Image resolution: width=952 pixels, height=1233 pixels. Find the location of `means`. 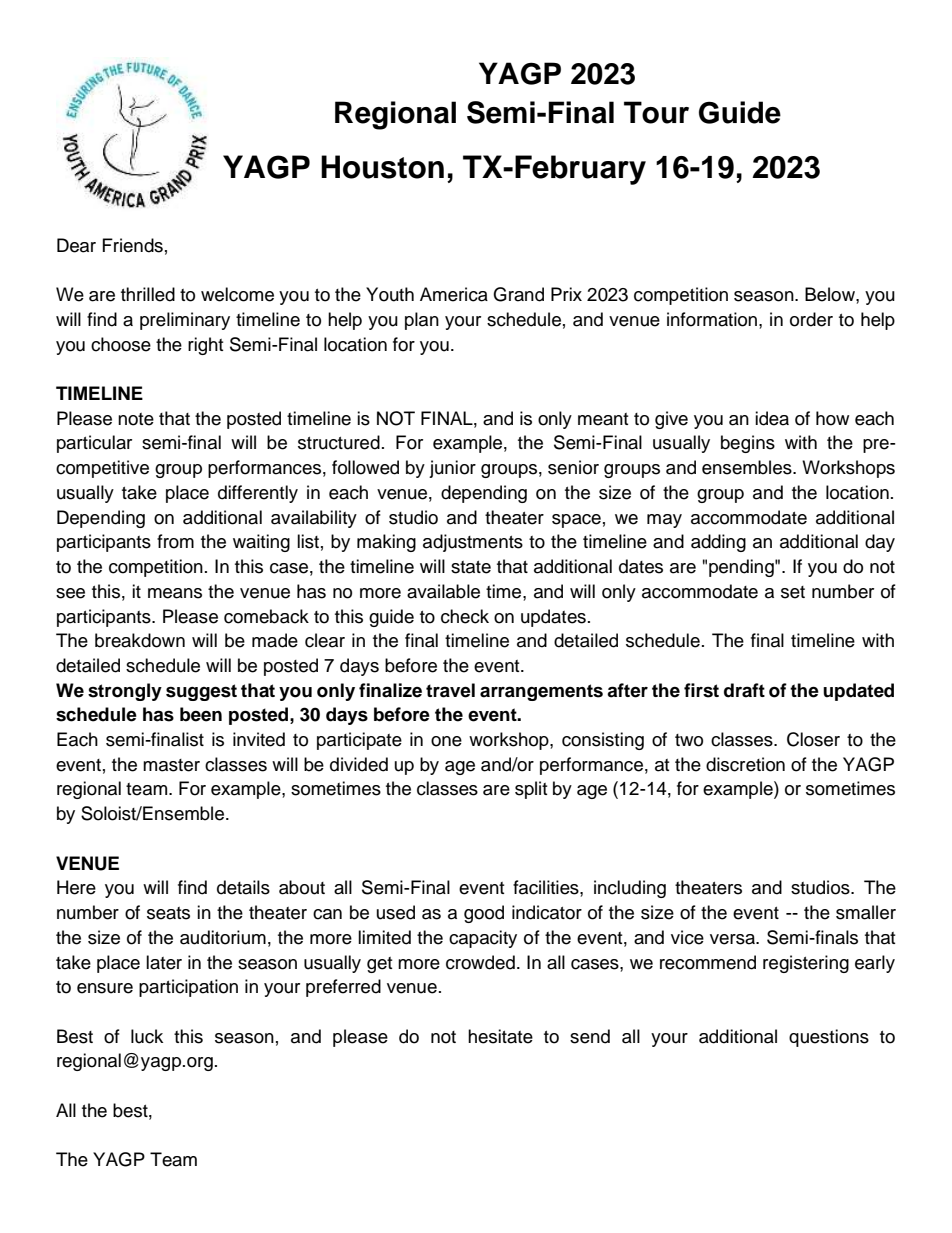

means is located at coordinates (175, 593).
